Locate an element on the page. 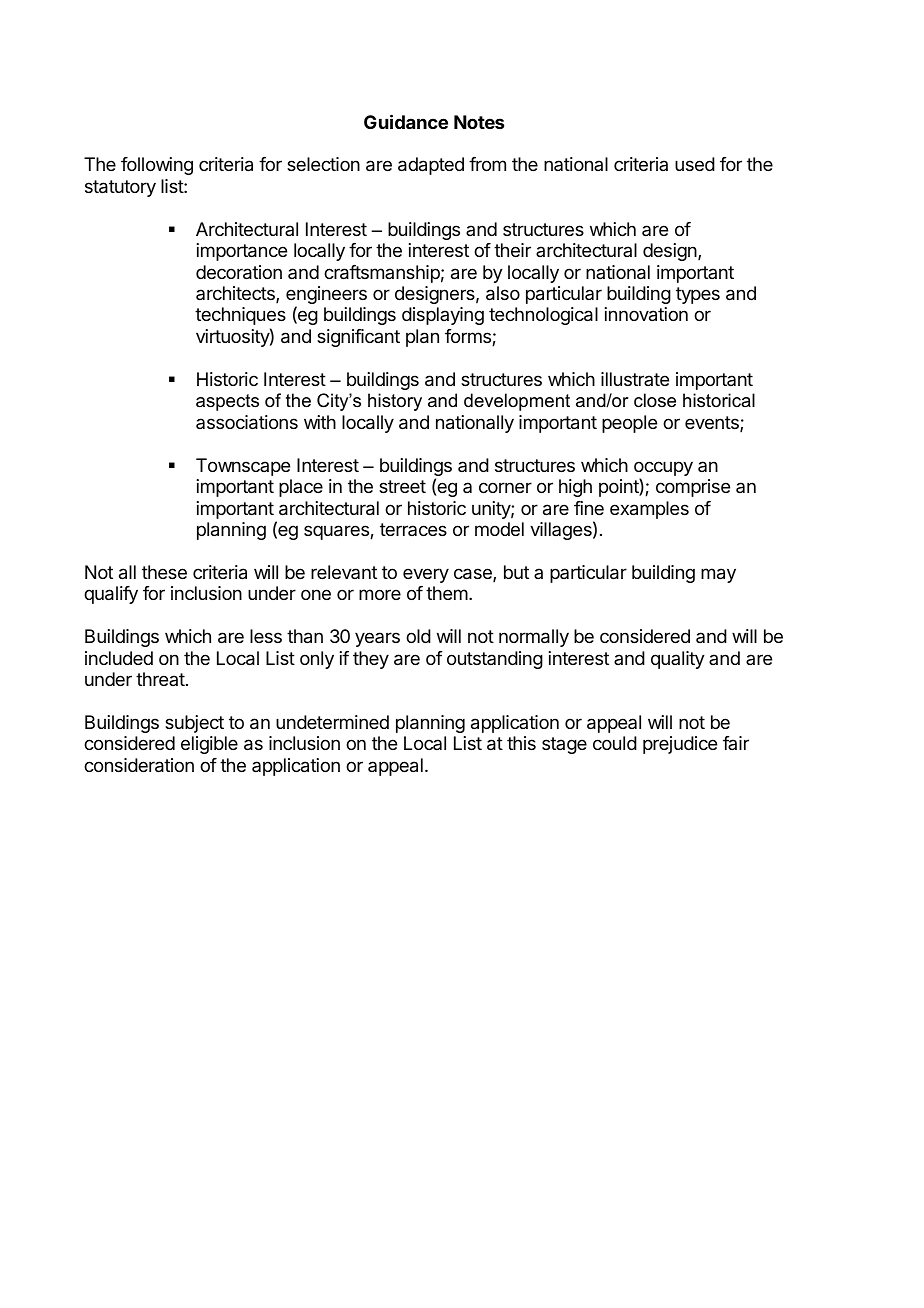 Image resolution: width=924 pixels, height=1308 pixels. examples is located at coordinates (649, 510).
